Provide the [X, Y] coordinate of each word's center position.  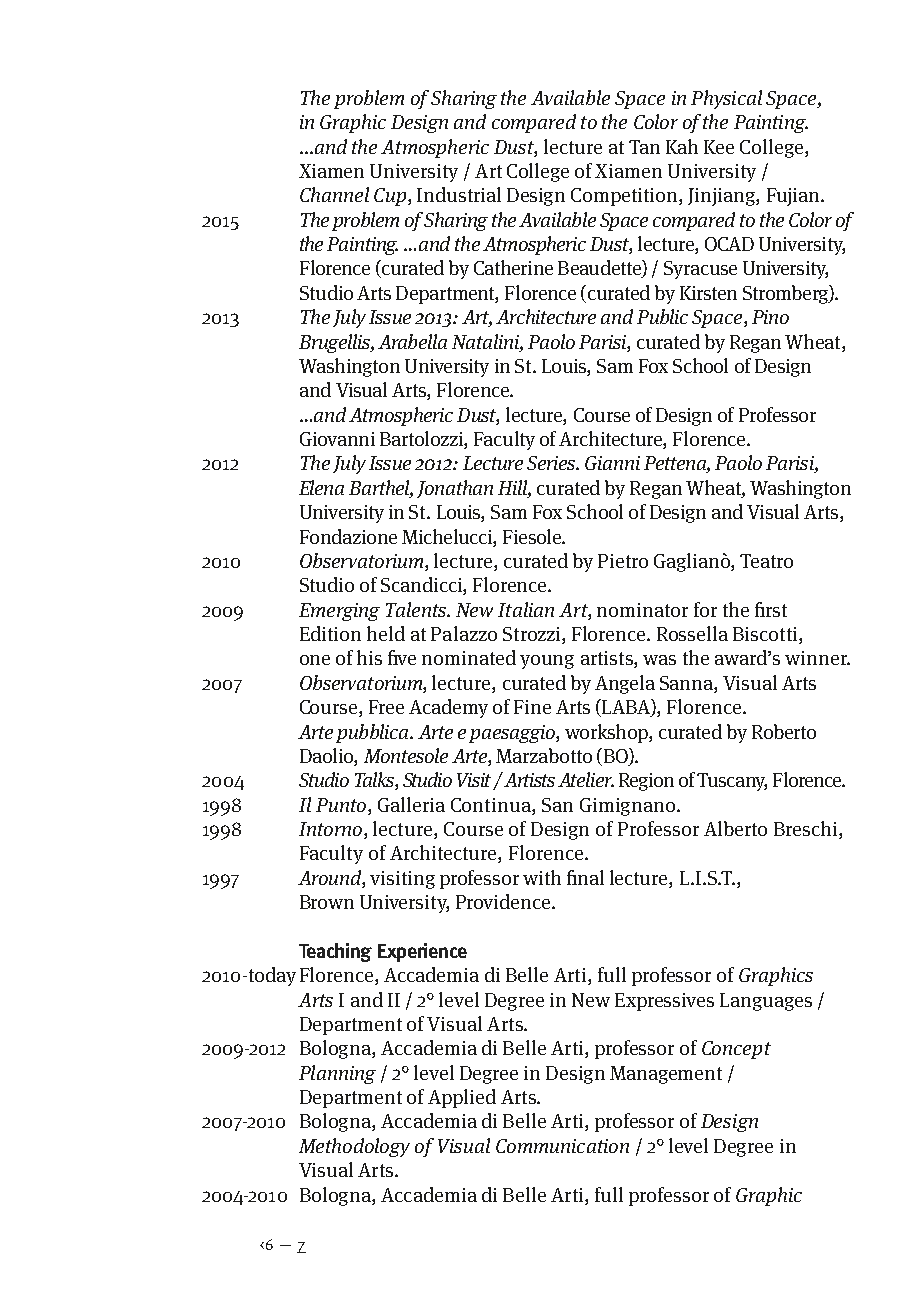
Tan [644, 147]
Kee [719, 147]
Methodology [354, 1147]
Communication [562, 1146]
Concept [736, 1050]
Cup [391, 197]
